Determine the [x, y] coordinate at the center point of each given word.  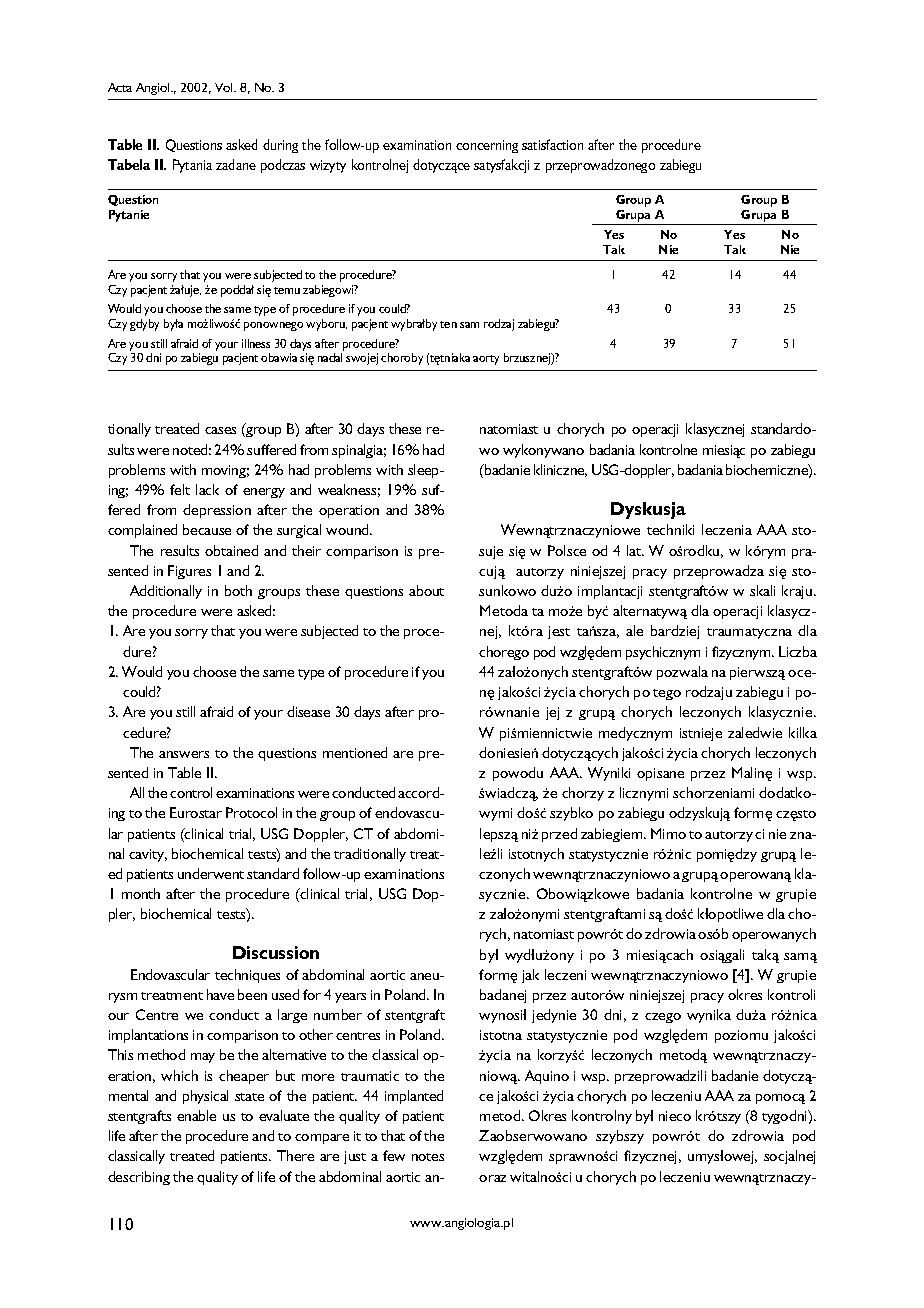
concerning [487, 146]
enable [196, 1115]
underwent [211, 873]
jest [559, 632]
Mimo [668, 833]
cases [220, 430]
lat [635, 550]
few [394, 1155]
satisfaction [552, 144]
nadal [330, 357]
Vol [225, 87]
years [350, 998]
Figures [189, 572]
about [426, 590]
